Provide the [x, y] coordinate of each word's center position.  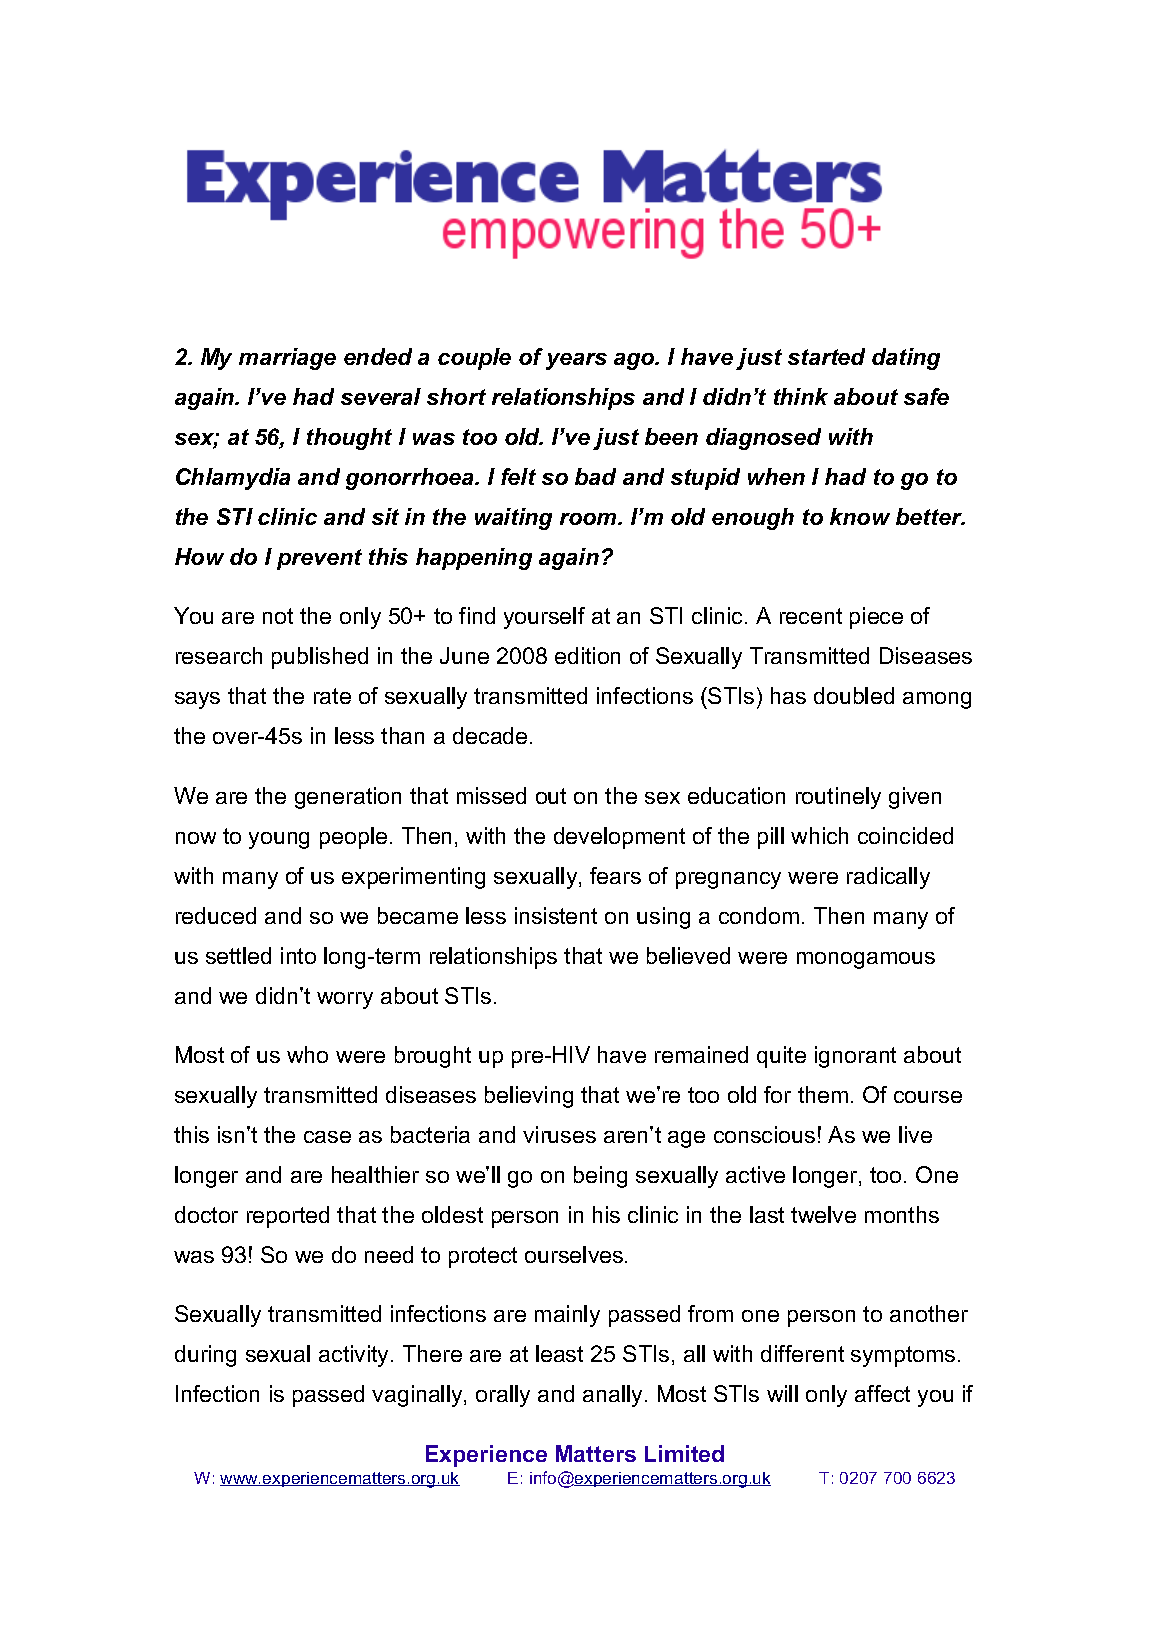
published [320, 658]
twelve [823, 1214]
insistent [556, 915]
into [298, 955]
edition [587, 655]
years [576, 361]
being [600, 1177]
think [801, 396]
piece [876, 618]
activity [355, 1356]
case [327, 1137]
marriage [287, 359]
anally [614, 1396]
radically [888, 878]
